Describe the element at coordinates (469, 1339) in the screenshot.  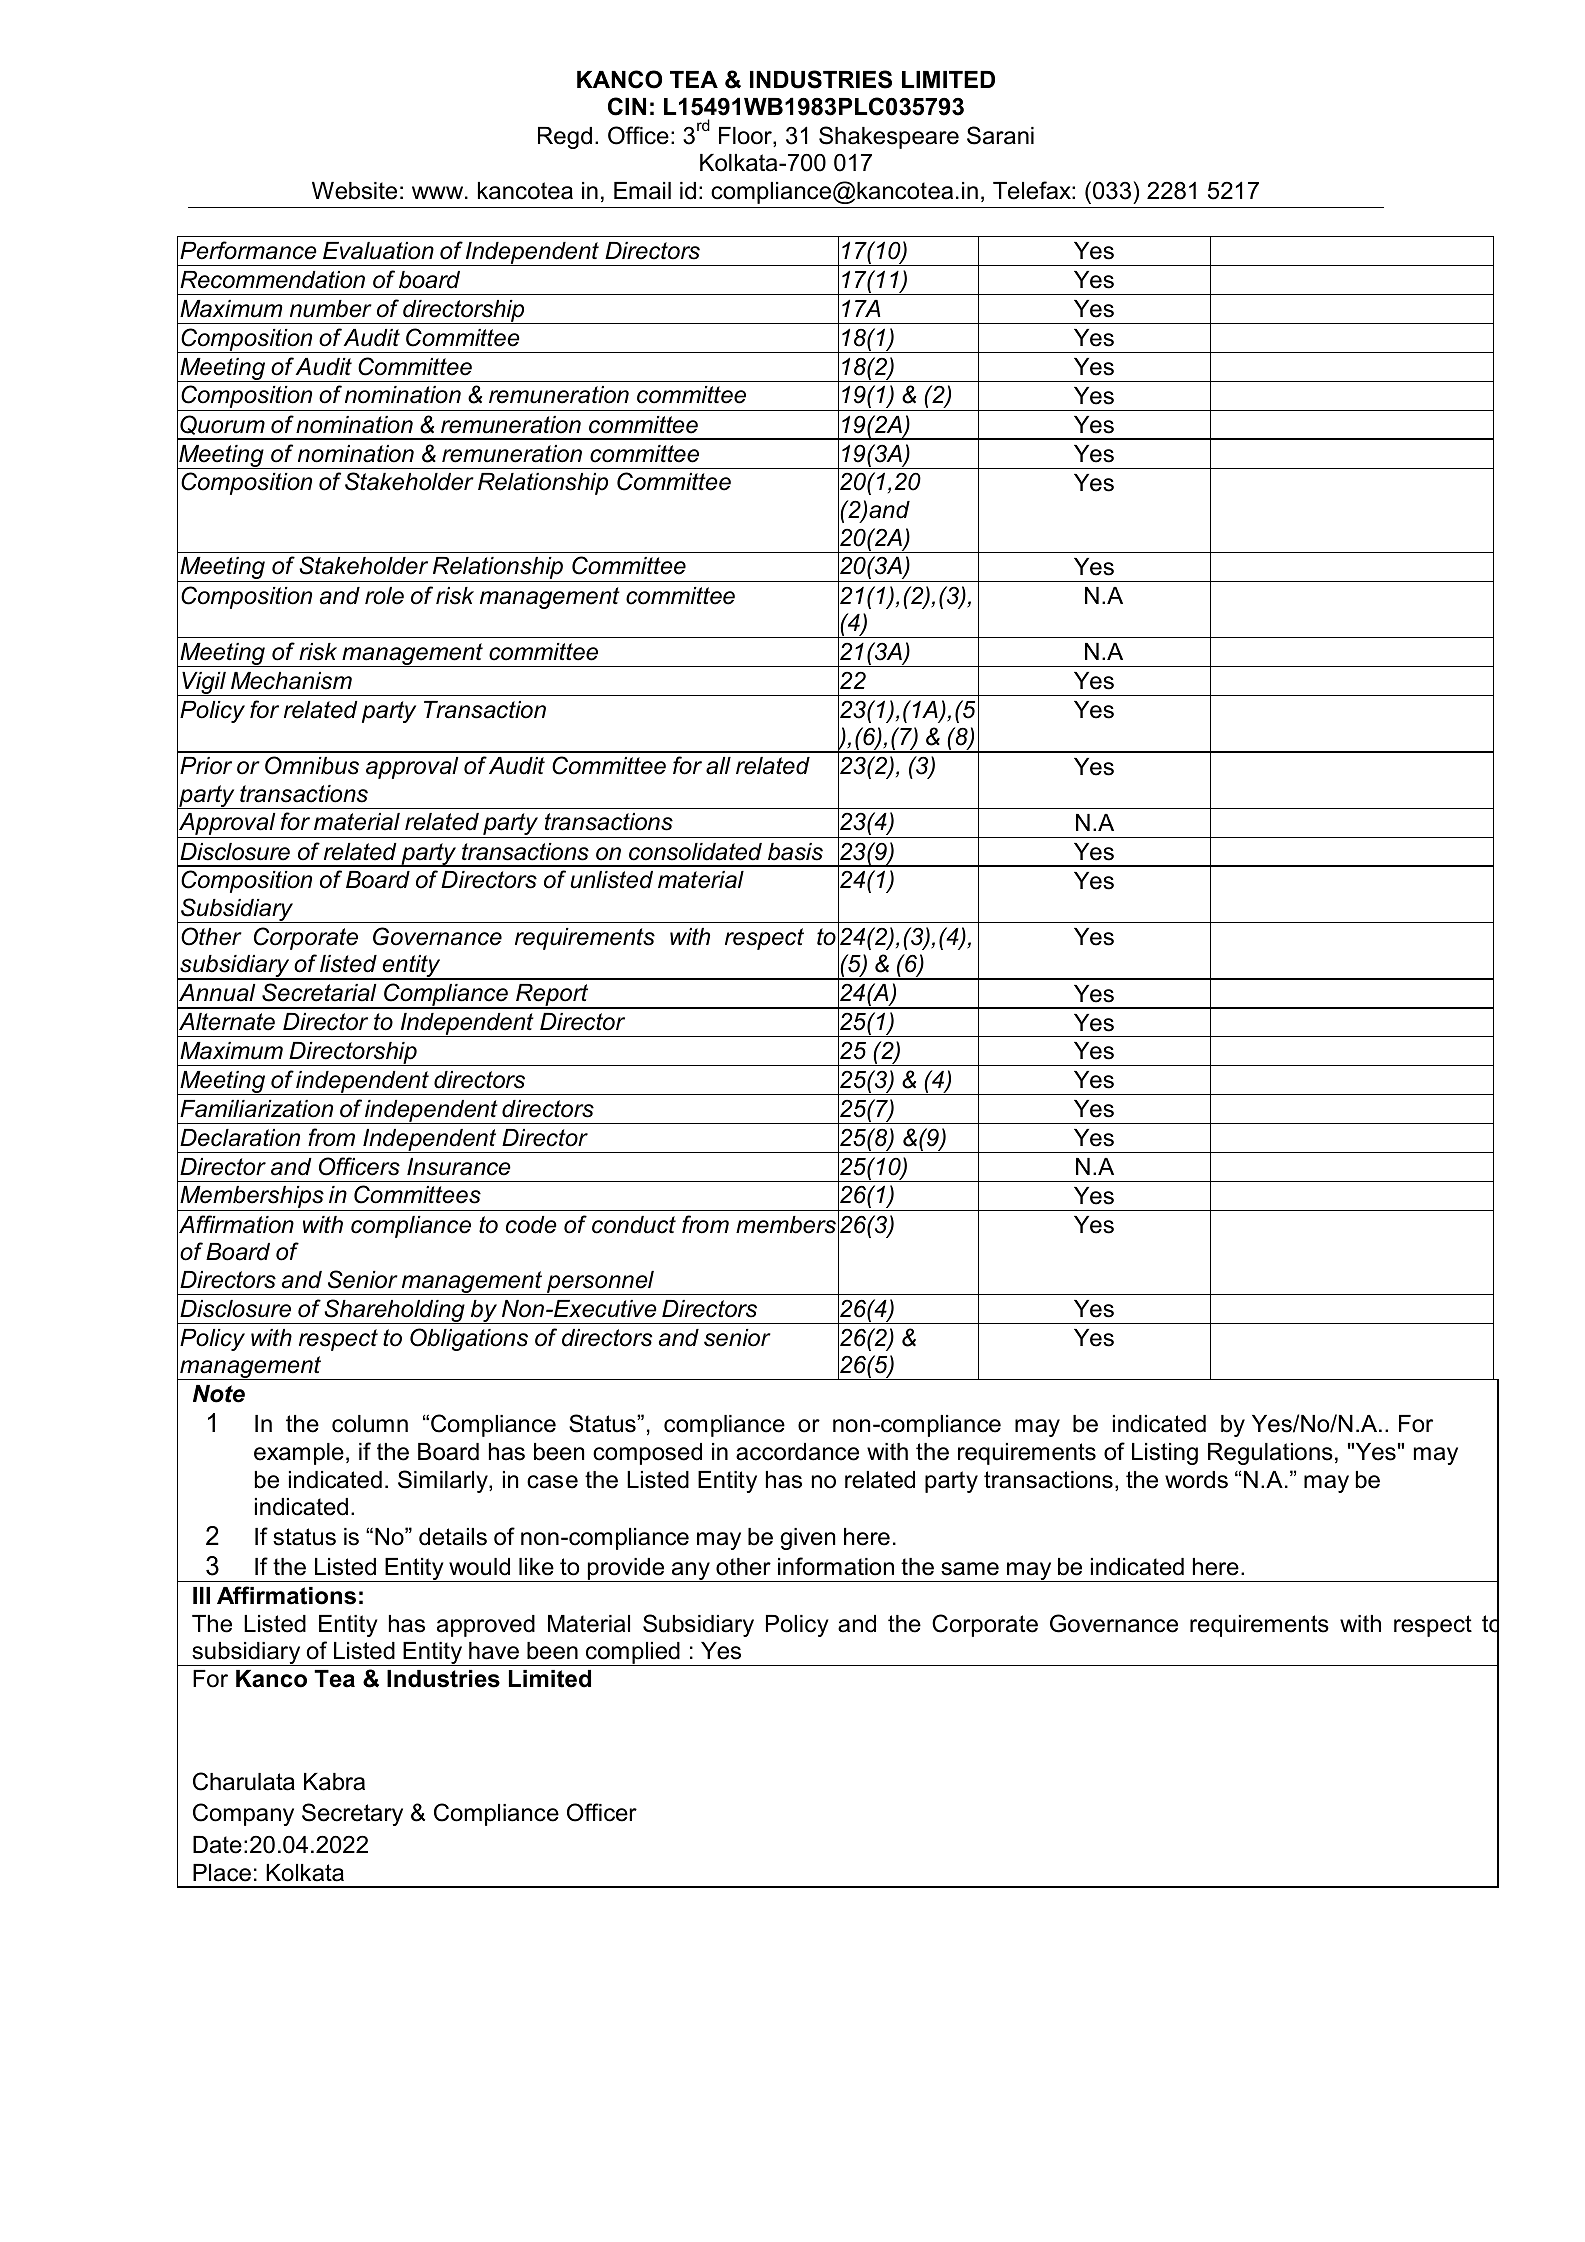
I see `Obligations` at that location.
